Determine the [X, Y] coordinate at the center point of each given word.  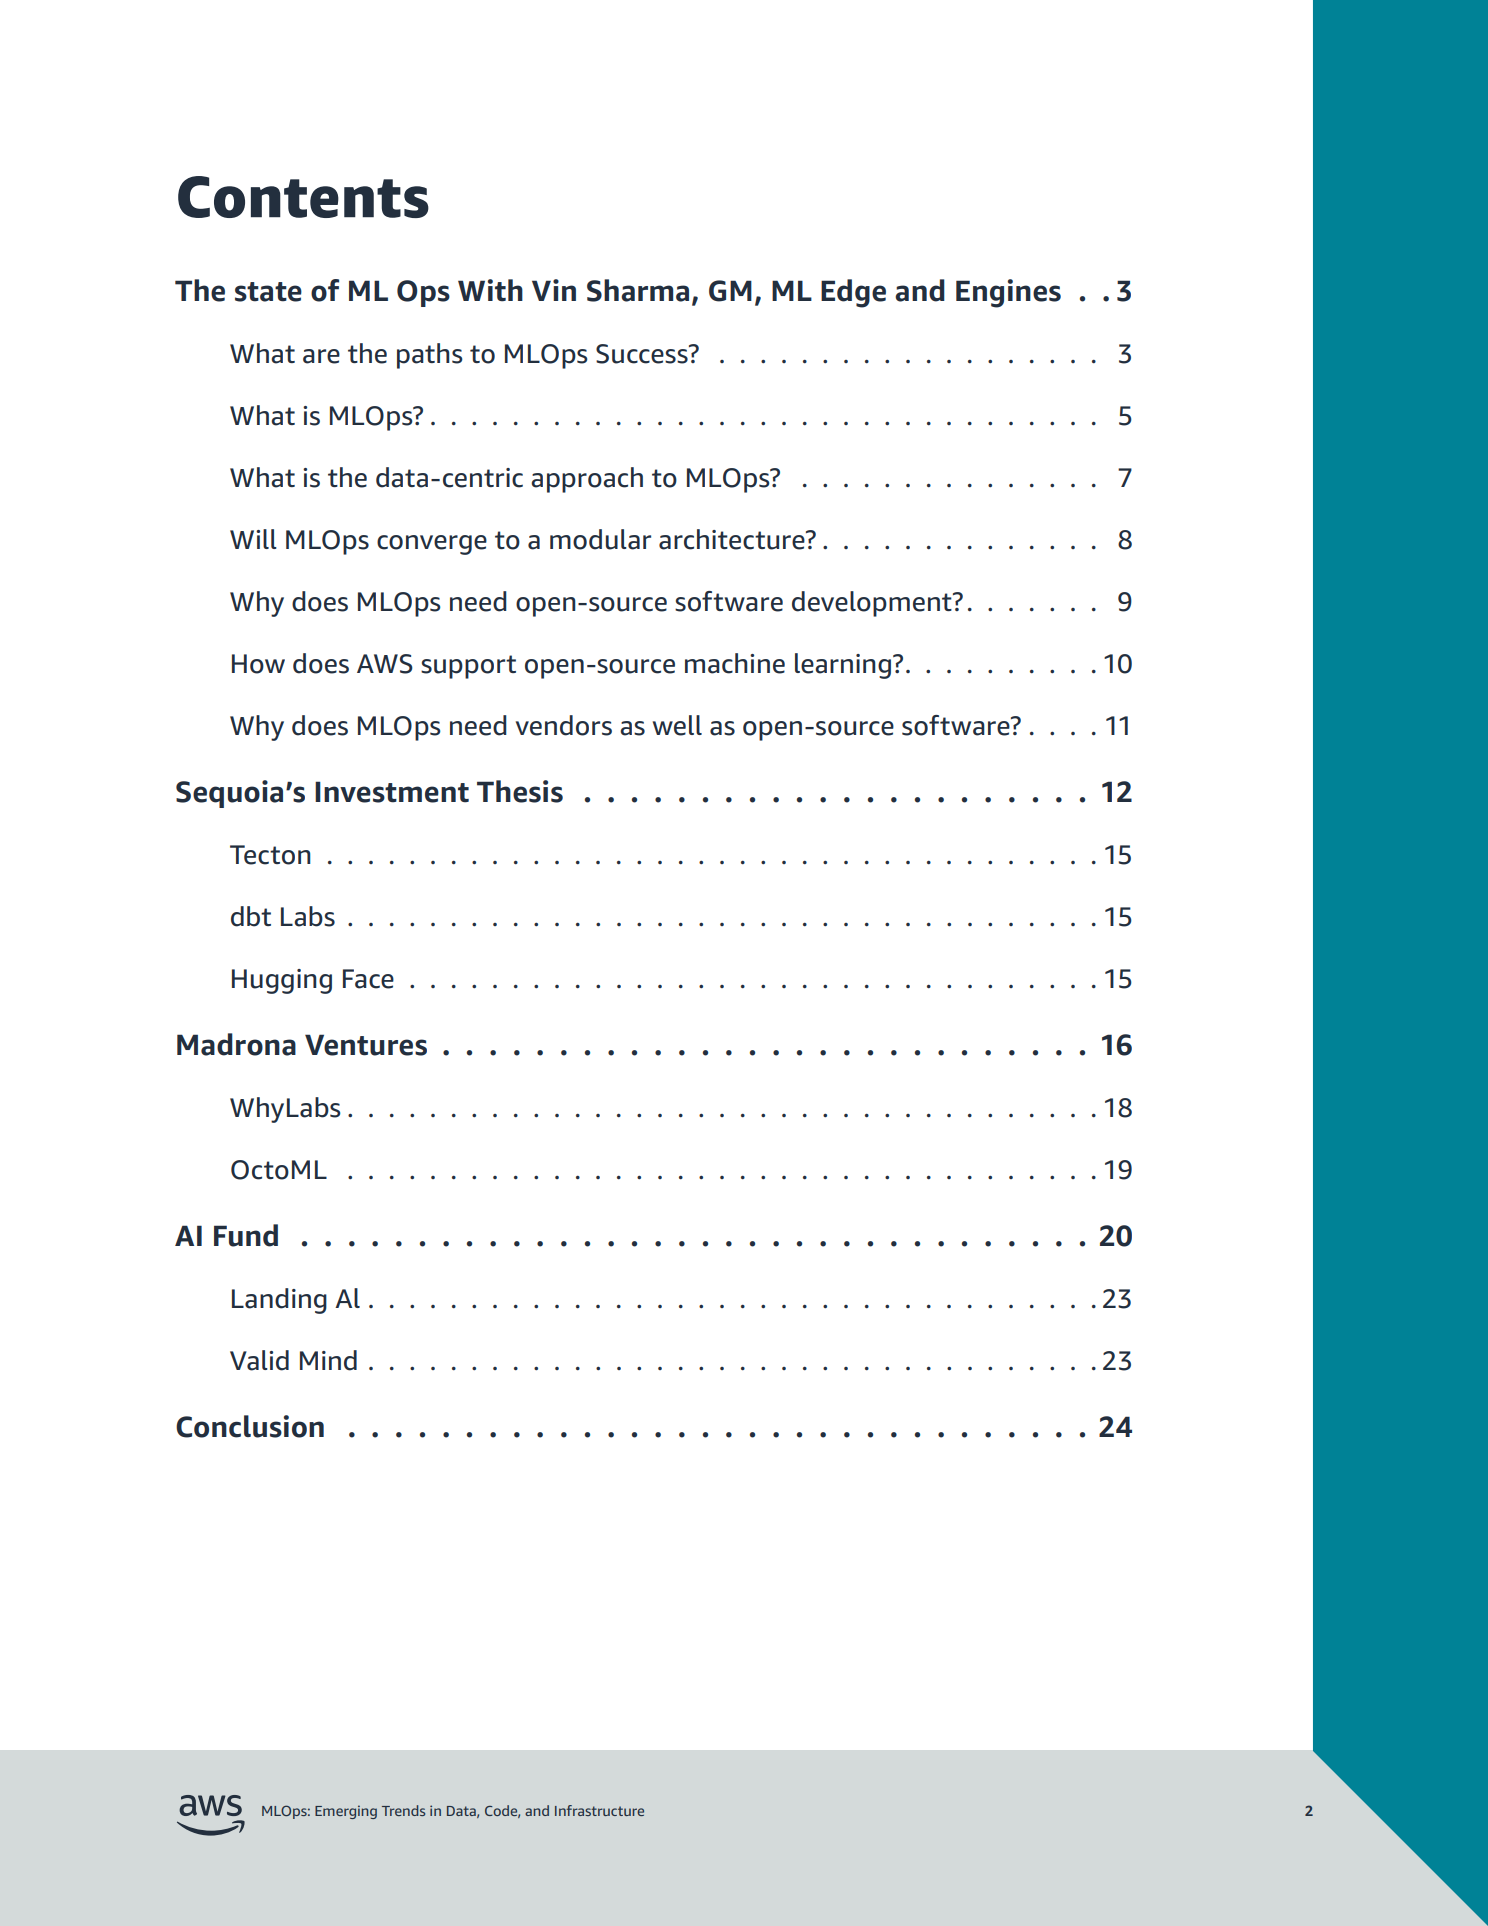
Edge [853, 293]
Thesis [520, 791]
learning [843, 666]
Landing [279, 1301]
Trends [403, 1810]
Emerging [346, 1812]
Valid [259, 1360]
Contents [303, 197]
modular [600, 539]
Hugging [282, 981]
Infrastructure [599, 1810]
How [258, 664]
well [677, 725]
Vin [554, 290]
